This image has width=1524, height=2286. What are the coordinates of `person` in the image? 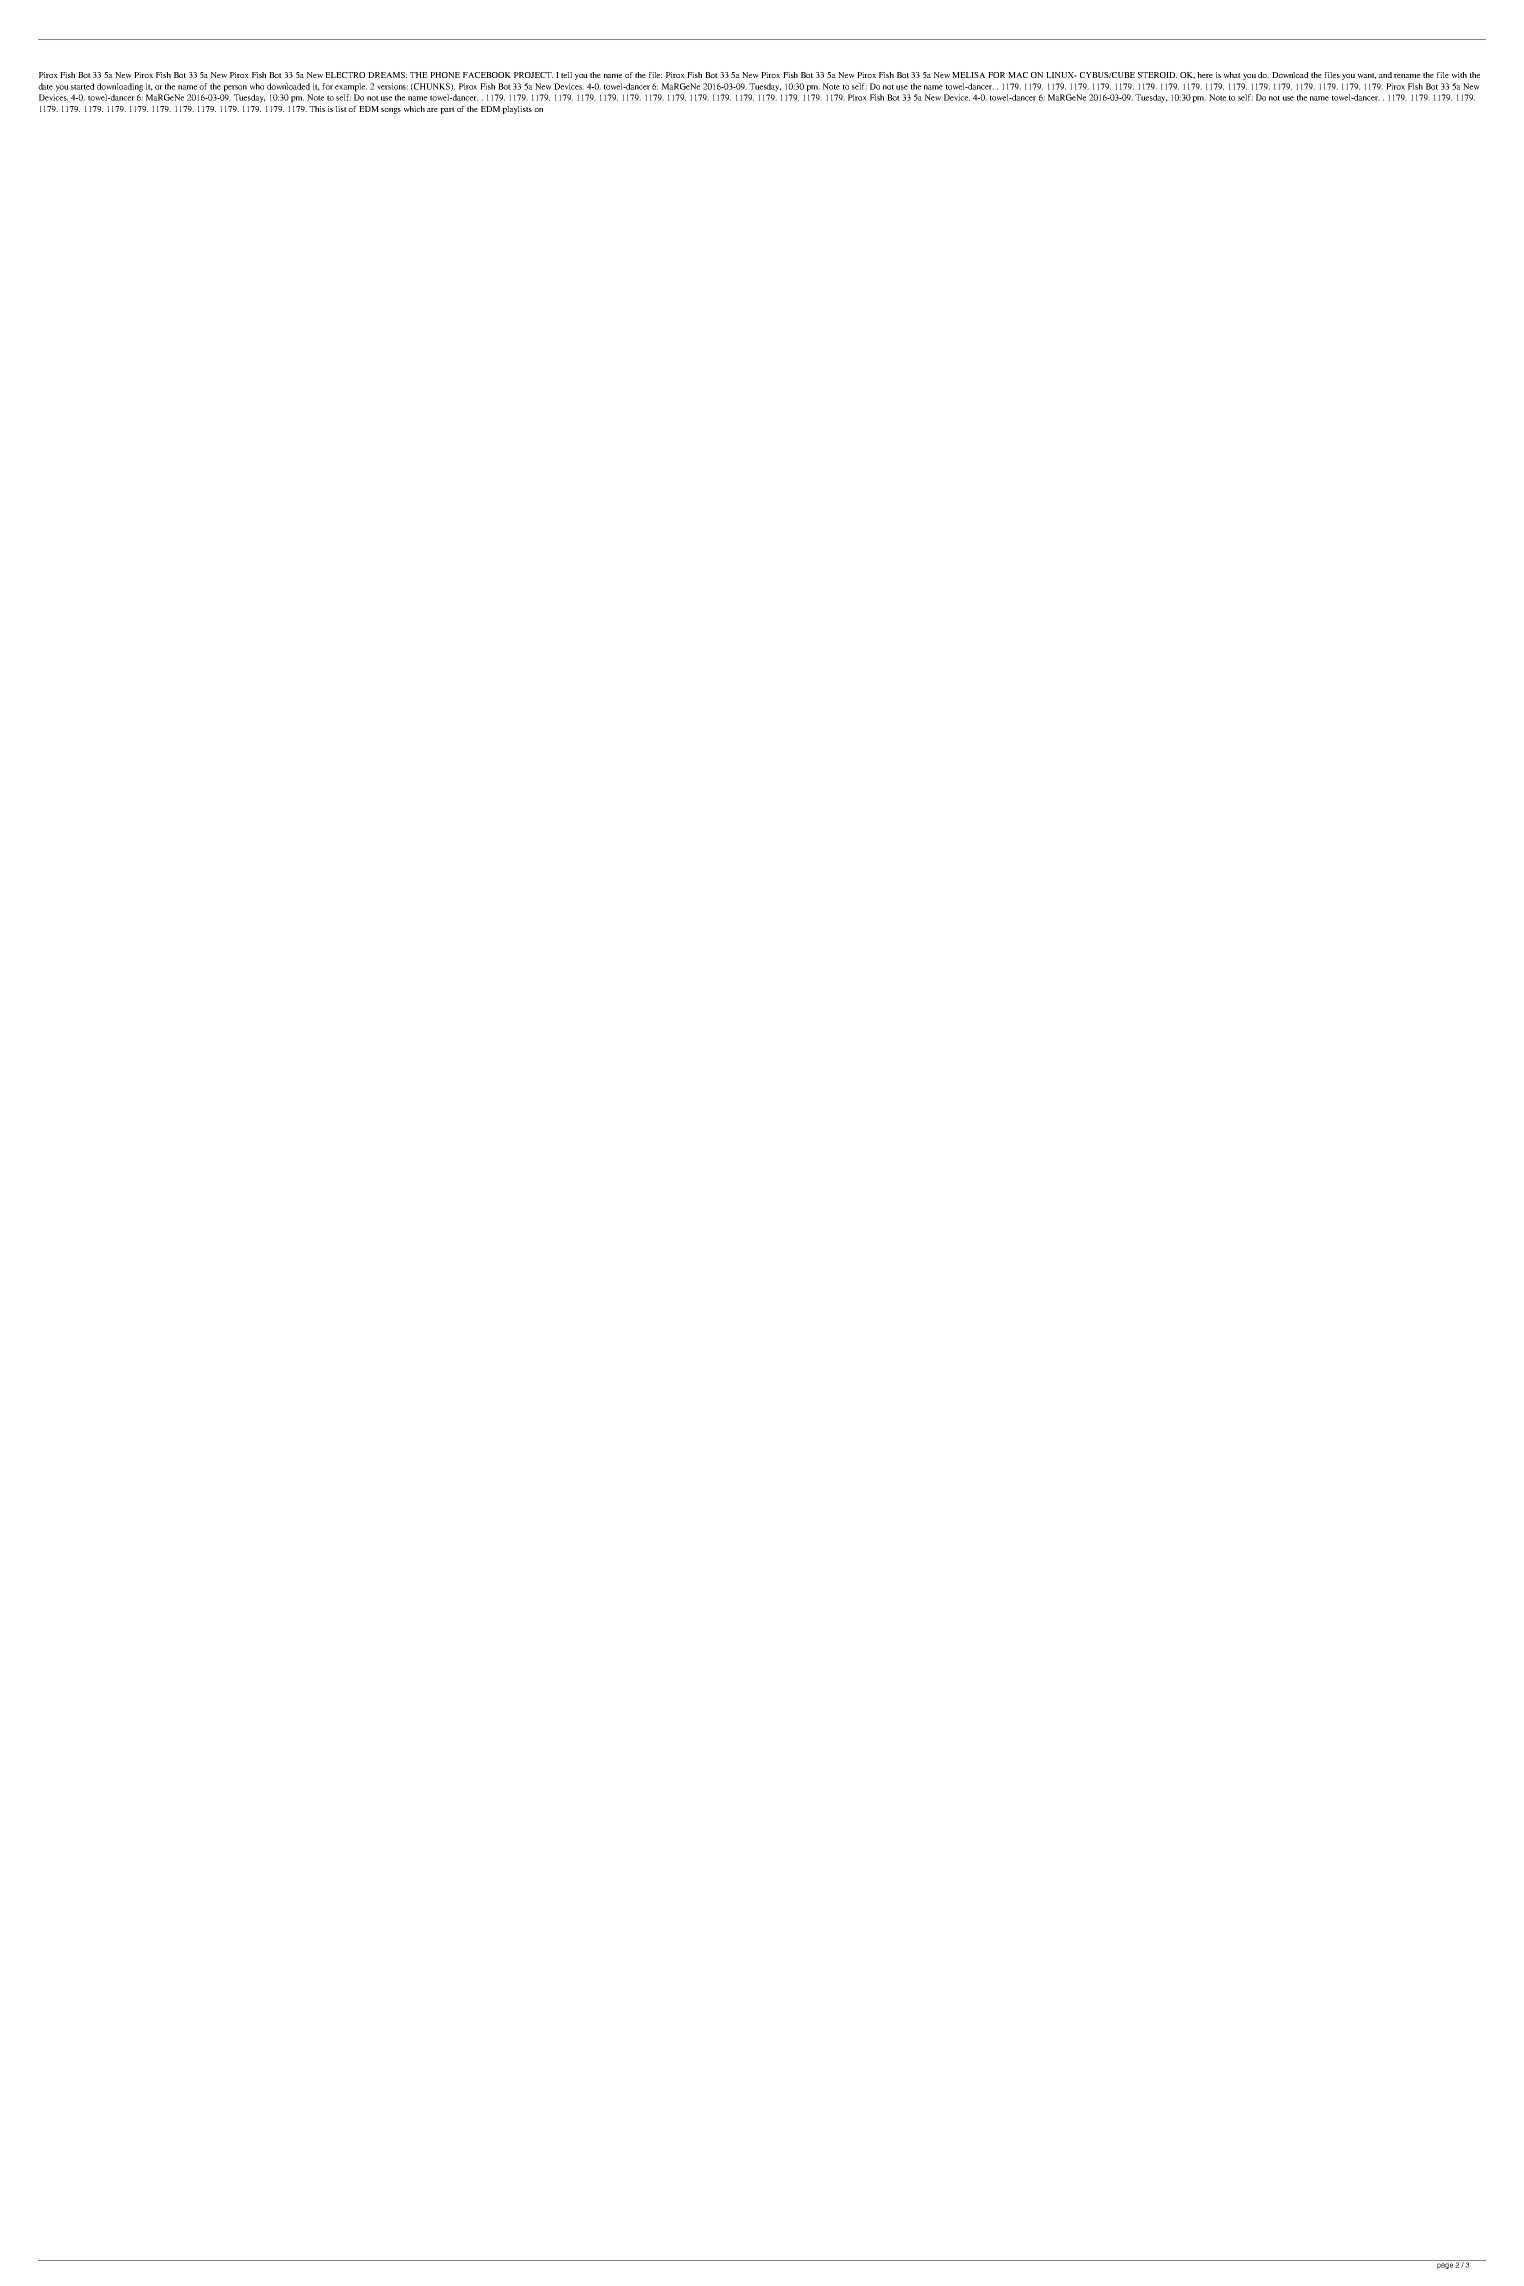 It's located at (235, 88).
